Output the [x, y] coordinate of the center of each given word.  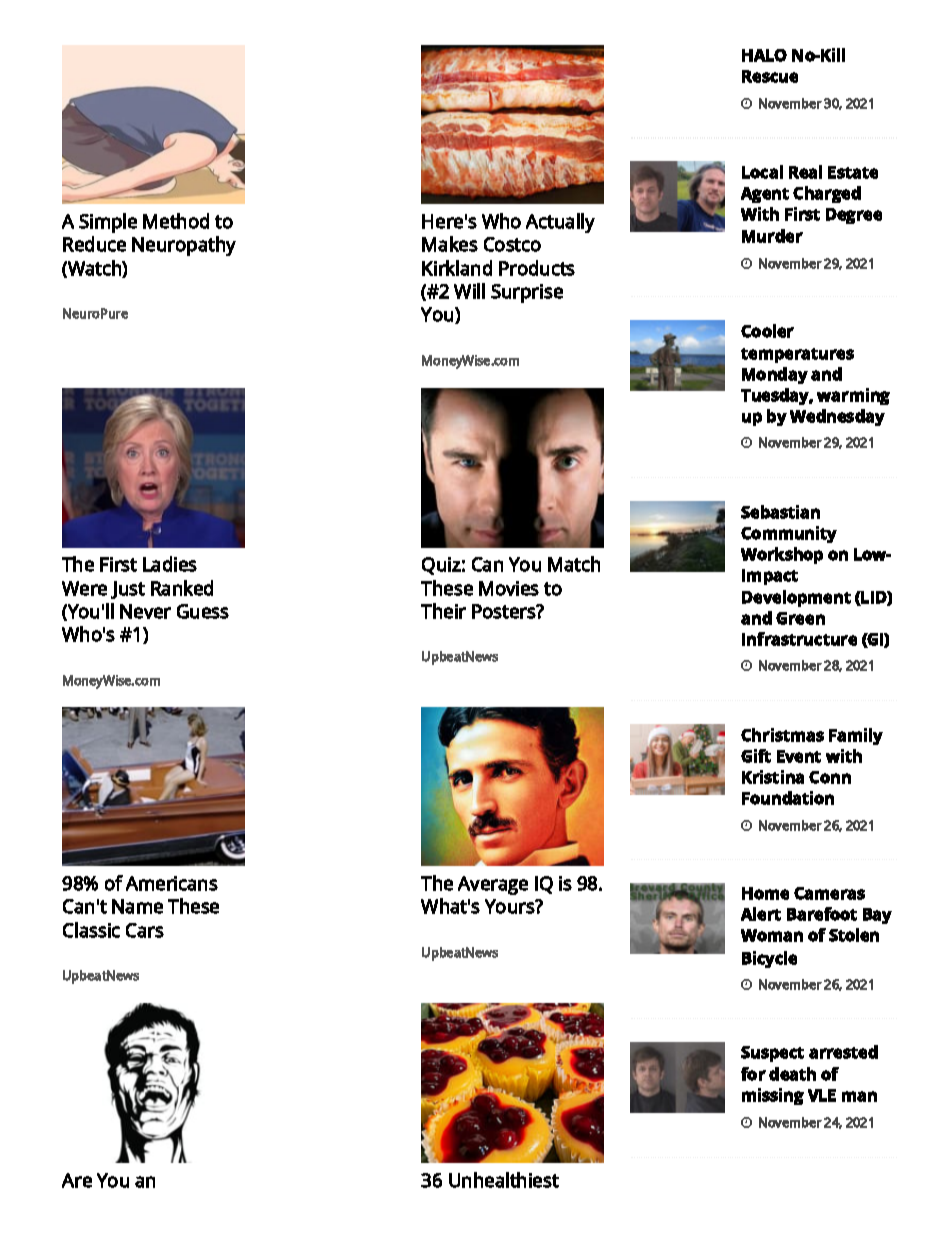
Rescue [770, 76]
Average [493, 885]
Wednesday [837, 417]
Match [574, 564]
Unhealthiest [504, 1180]
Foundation [788, 798]
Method [176, 221]
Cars [145, 930]
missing [773, 1096]
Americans [172, 883]
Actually [560, 223]
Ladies [170, 564]
